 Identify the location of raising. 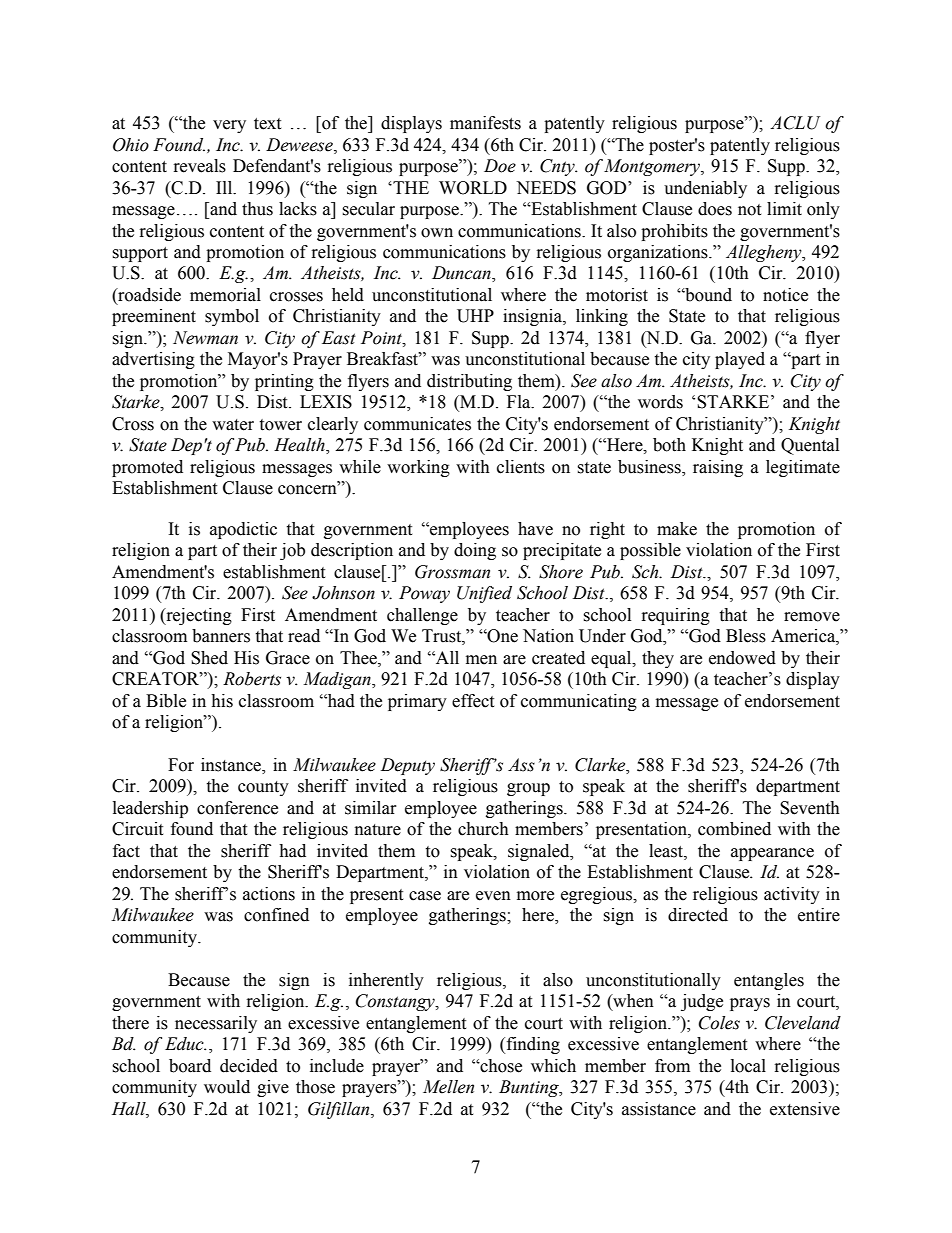
(718, 468).
